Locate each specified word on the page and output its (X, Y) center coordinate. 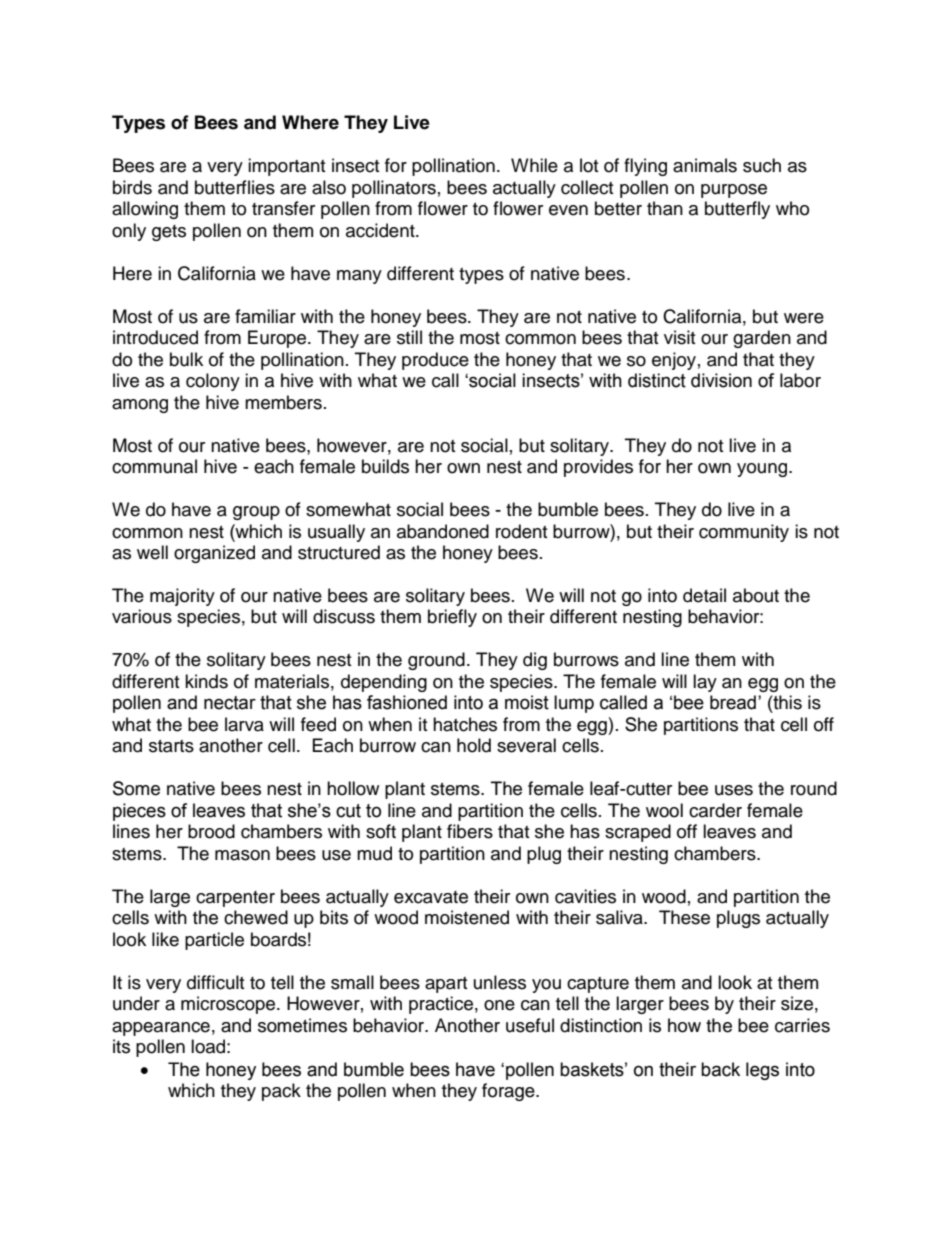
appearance (161, 1029)
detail (704, 595)
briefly (452, 618)
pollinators (394, 189)
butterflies (235, 187)
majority (182, 597)
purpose (734, 191)
